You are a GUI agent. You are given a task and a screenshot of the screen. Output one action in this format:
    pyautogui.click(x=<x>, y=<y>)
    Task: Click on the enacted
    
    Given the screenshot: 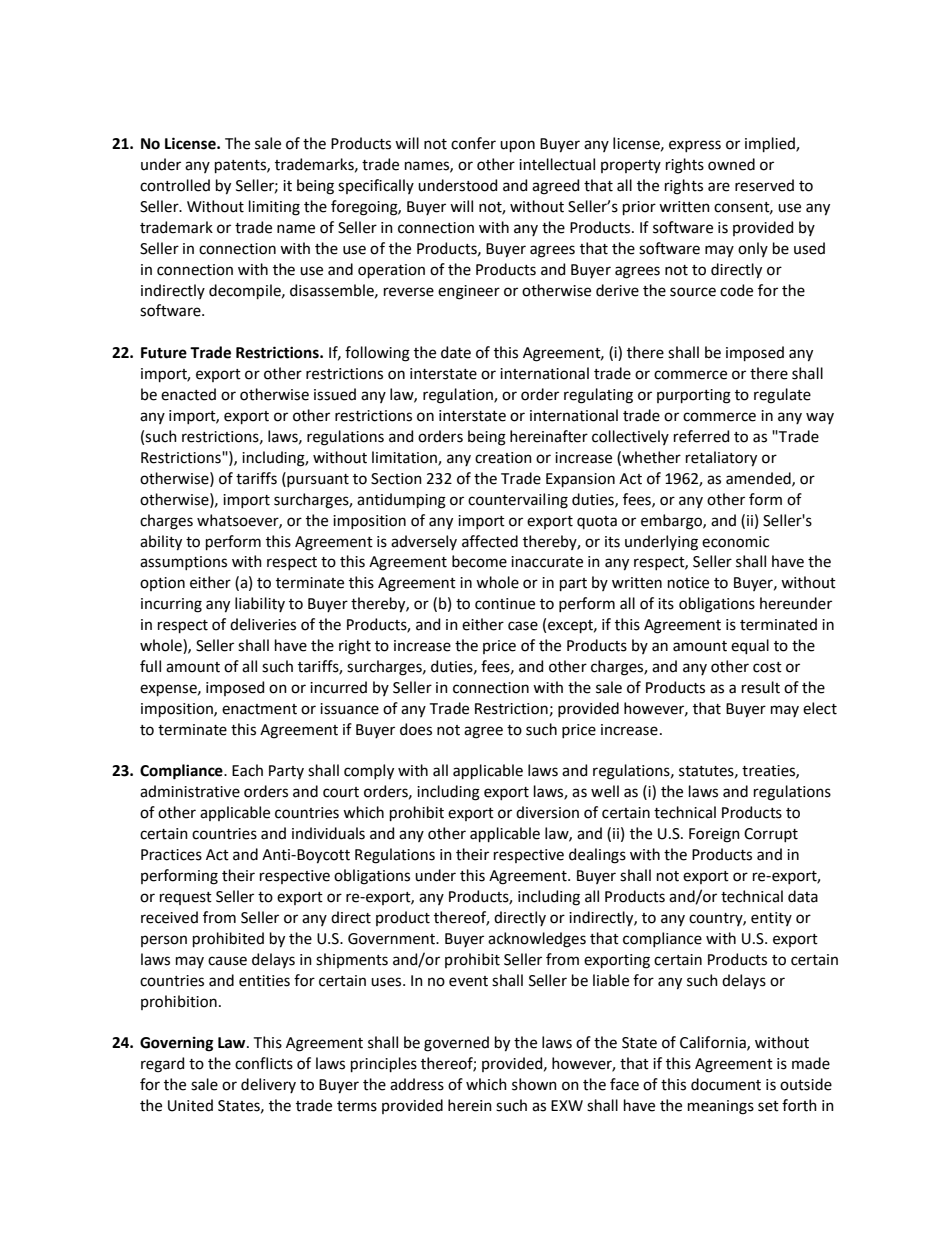 What is the action you would take?
    pyautogui.click(x=188, y=394)
